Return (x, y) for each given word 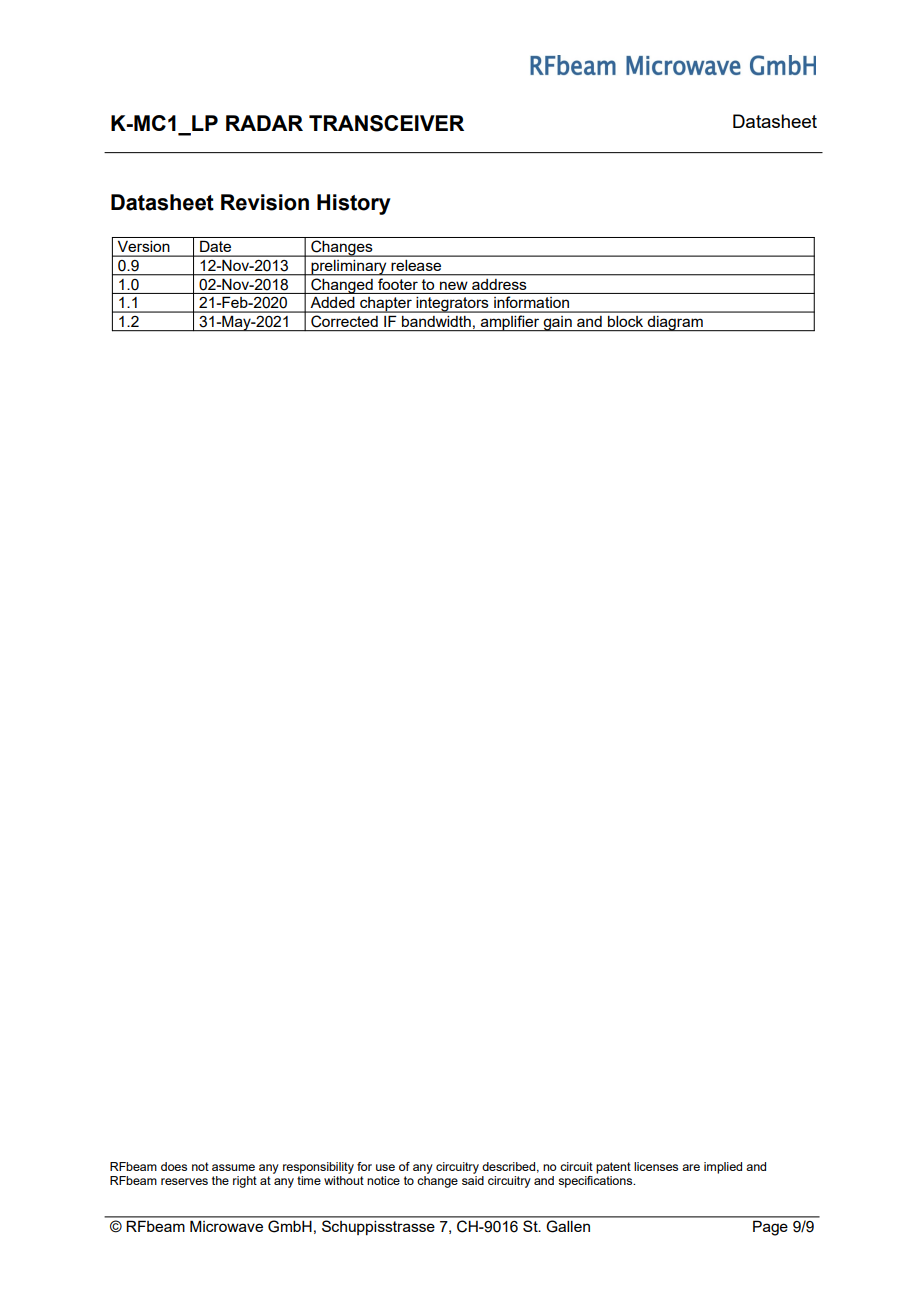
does (174, 1166)
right (245, 1182)
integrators (452, 305)
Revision (265, 202)
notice (383, 1180)
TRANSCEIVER (386, 123)
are (691, 1167)
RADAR (264, 123)
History (354, 204)
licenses (656, 1166)
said (473, 1180)
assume (233, 1167)
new (454, 285)
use (385, 1167)
